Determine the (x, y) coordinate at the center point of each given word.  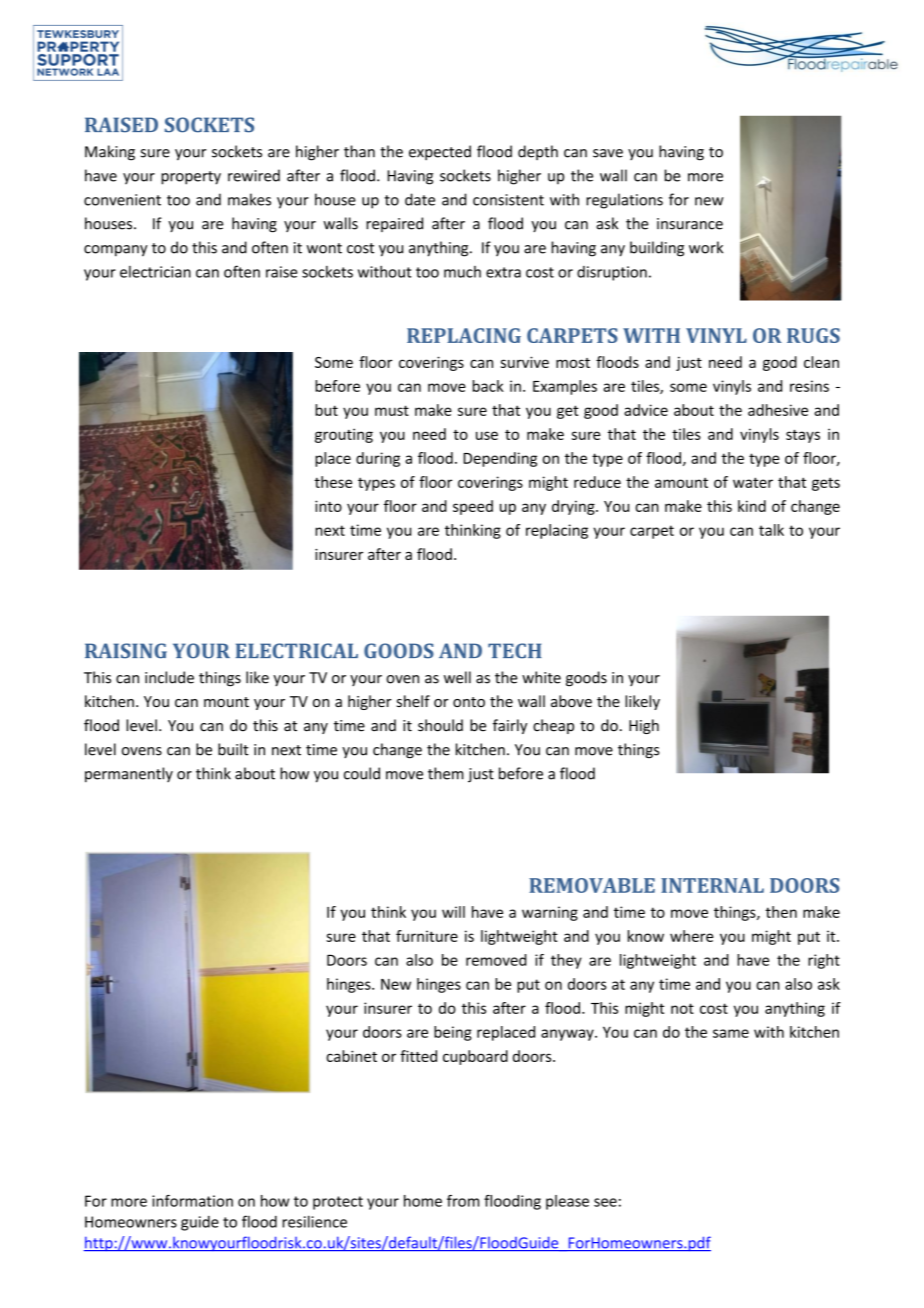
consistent (508, 200)
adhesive (778, 410)
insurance (690, 224)
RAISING (126, 651)
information (192, 1201)
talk (771, 530)
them (446, 773)
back (488, 386)
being (453, 1033)
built (233, 749)
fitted (418, 1056)
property (191, 178)
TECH (515, 651)
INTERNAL (712, 885)
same (731, 1033)
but (326, 410)
